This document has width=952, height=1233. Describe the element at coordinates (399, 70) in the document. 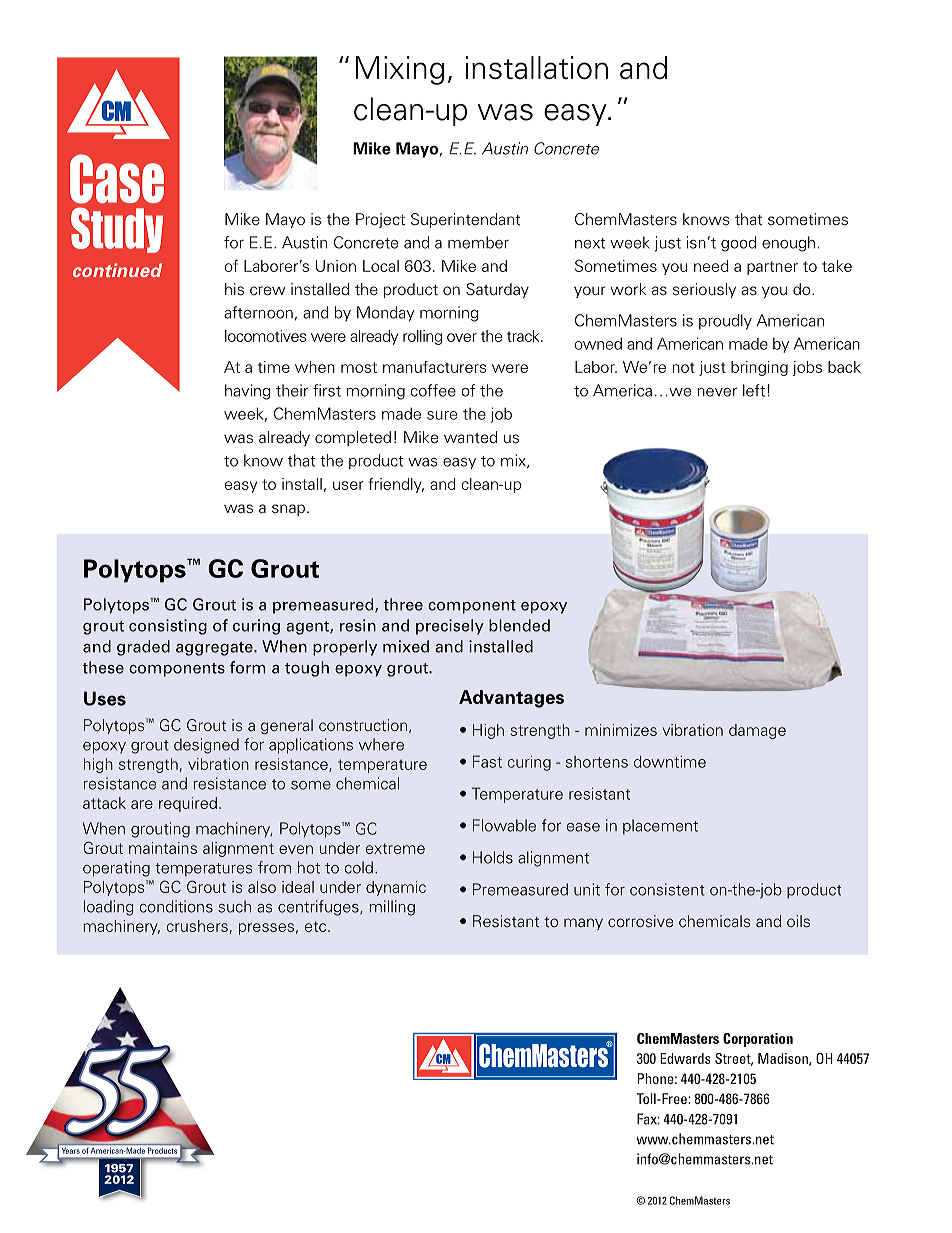

I see `Mixing` at that location.
